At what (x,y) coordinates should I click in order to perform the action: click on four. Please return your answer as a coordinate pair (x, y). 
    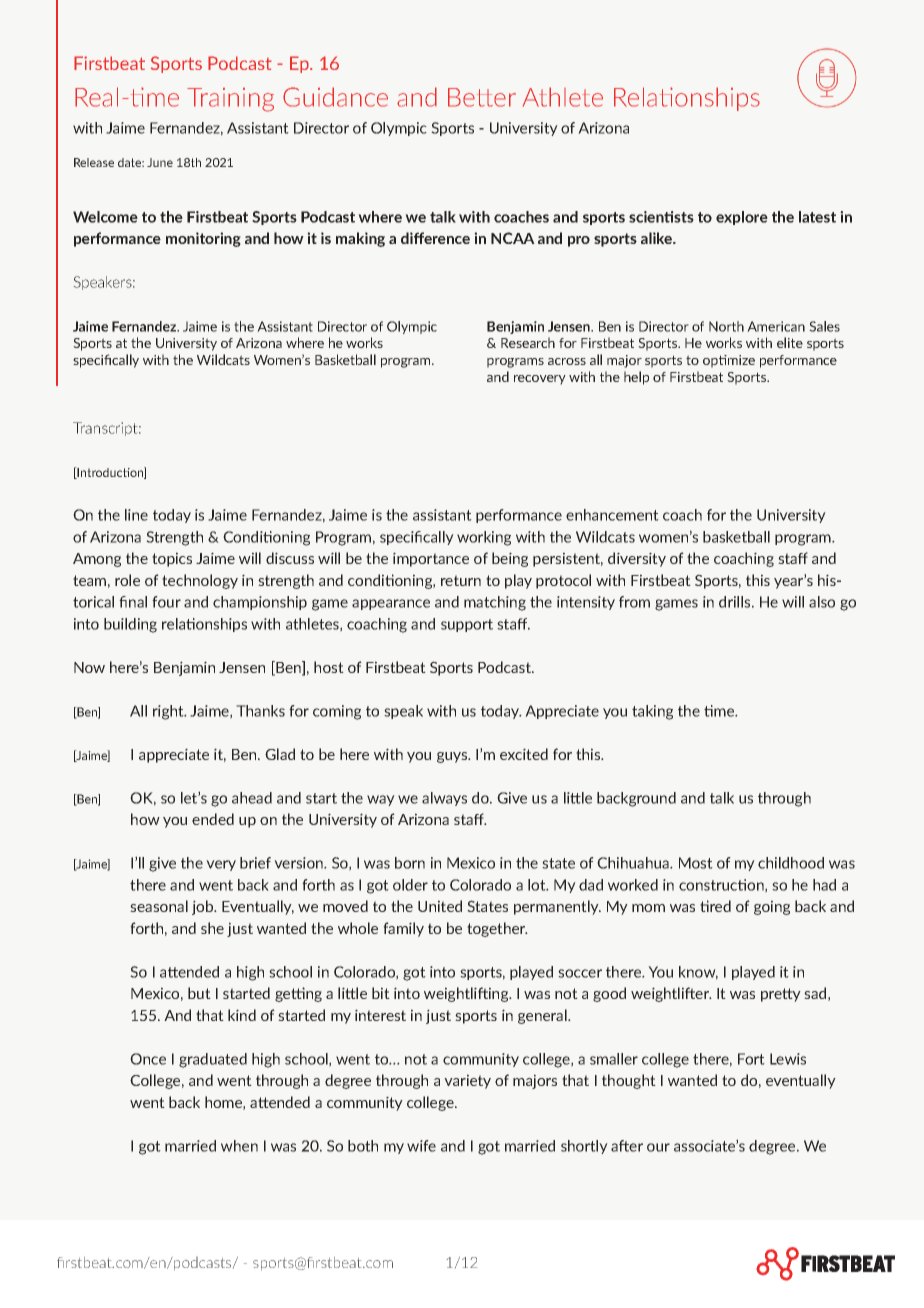
    Looking at the image, I should click on (166, 602).
